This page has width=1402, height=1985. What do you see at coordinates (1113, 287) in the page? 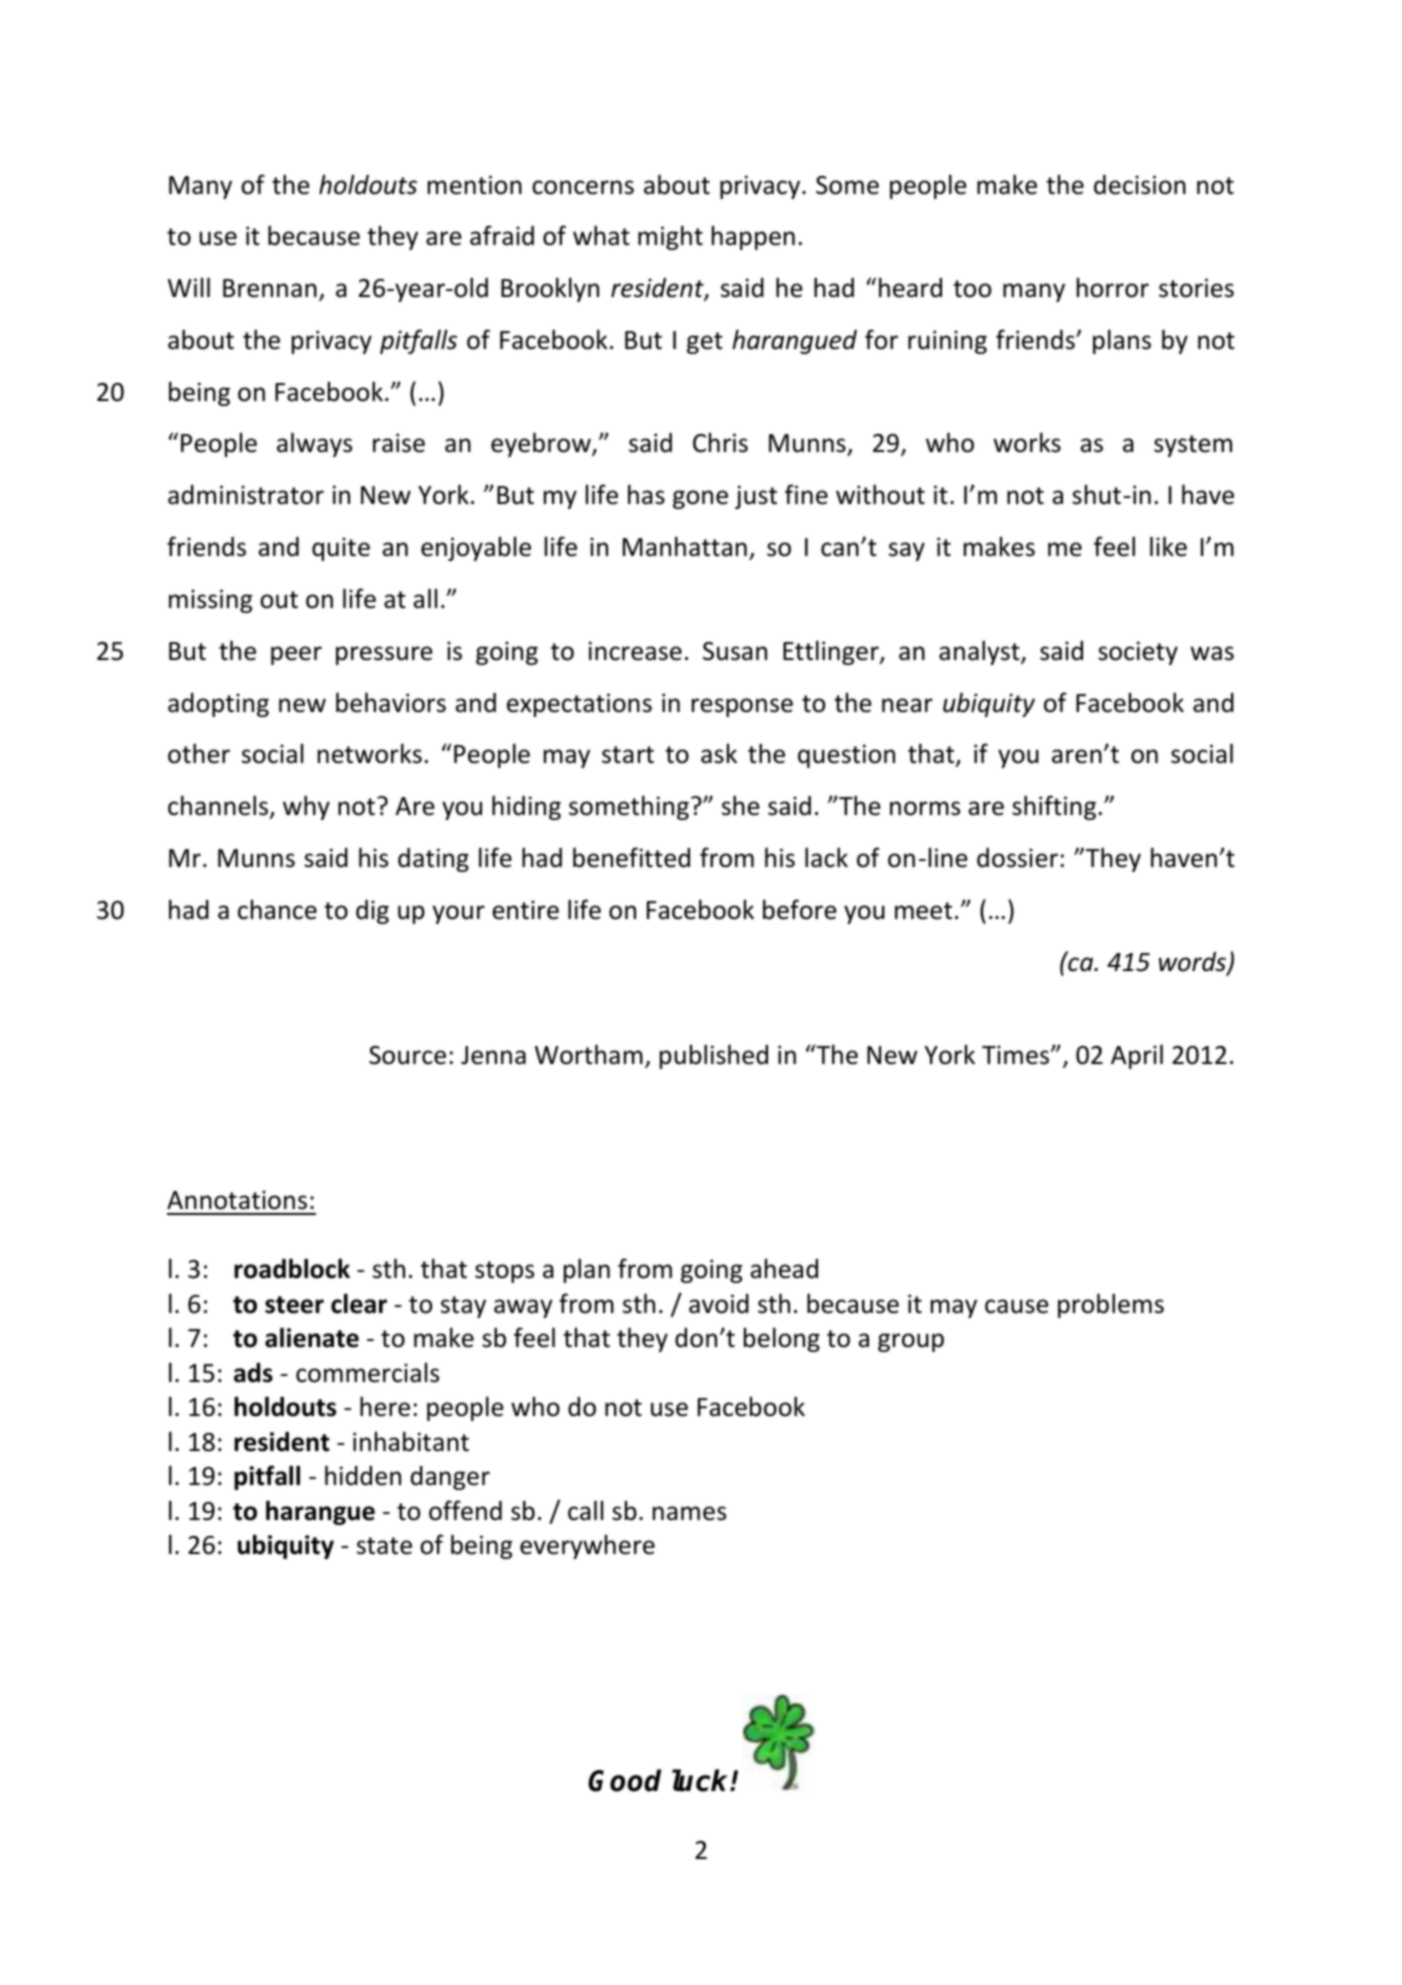
I see `horror` at bounding box center [1113, 287].
